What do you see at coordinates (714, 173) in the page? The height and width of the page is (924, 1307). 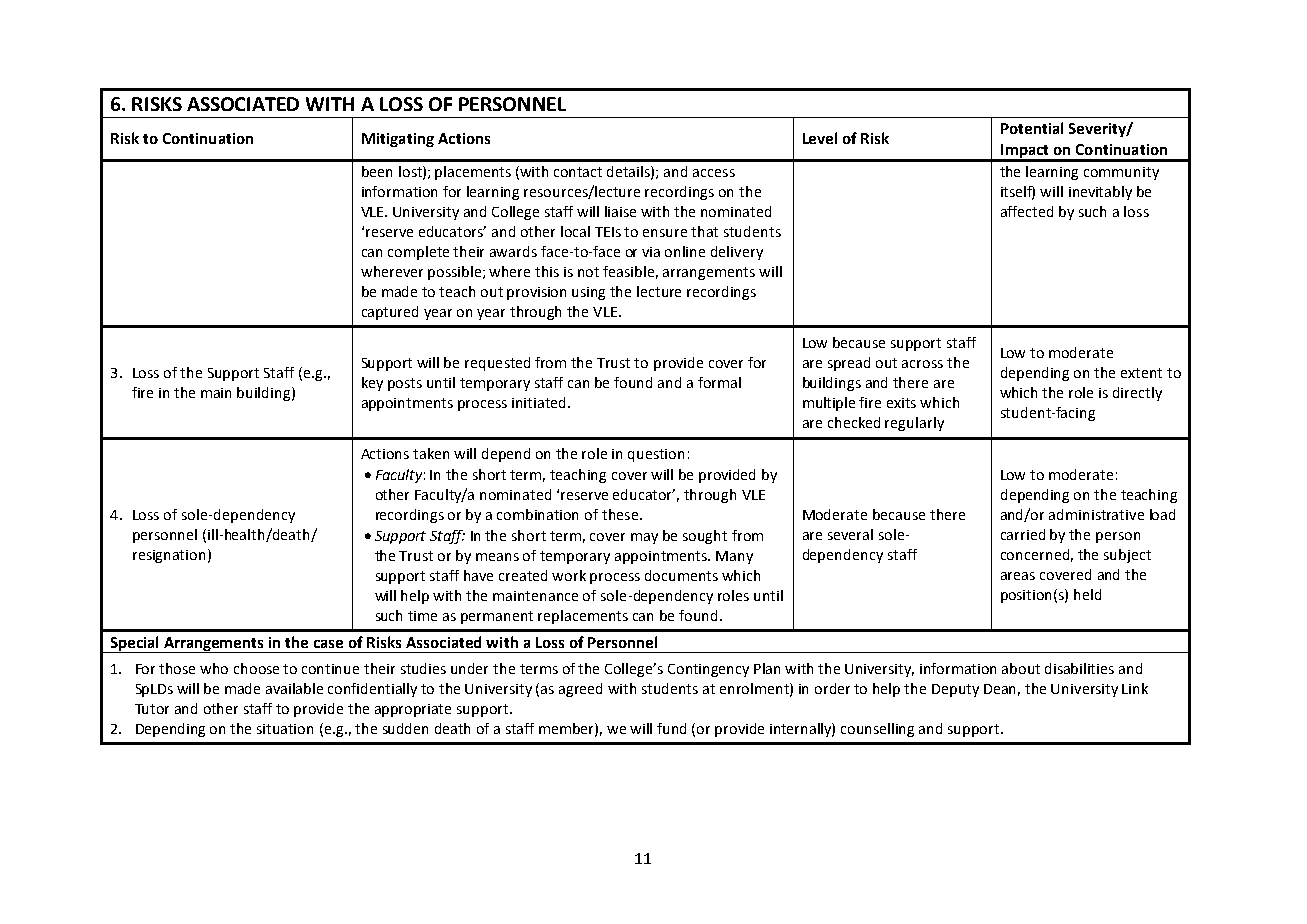 I see `access` at bounding box center [714, 173].
